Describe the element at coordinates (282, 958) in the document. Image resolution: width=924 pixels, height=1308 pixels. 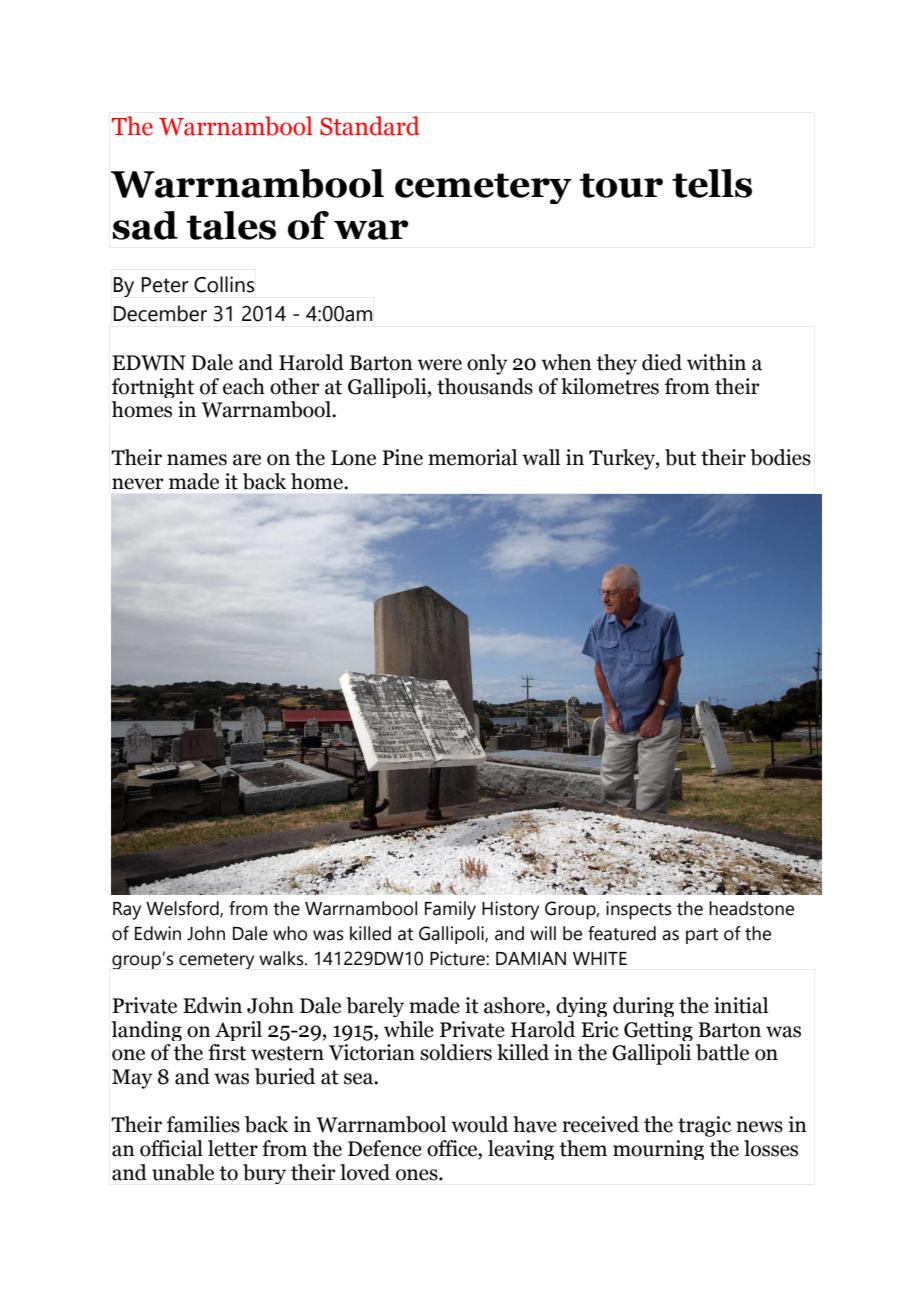
I see `walks` at that location.
